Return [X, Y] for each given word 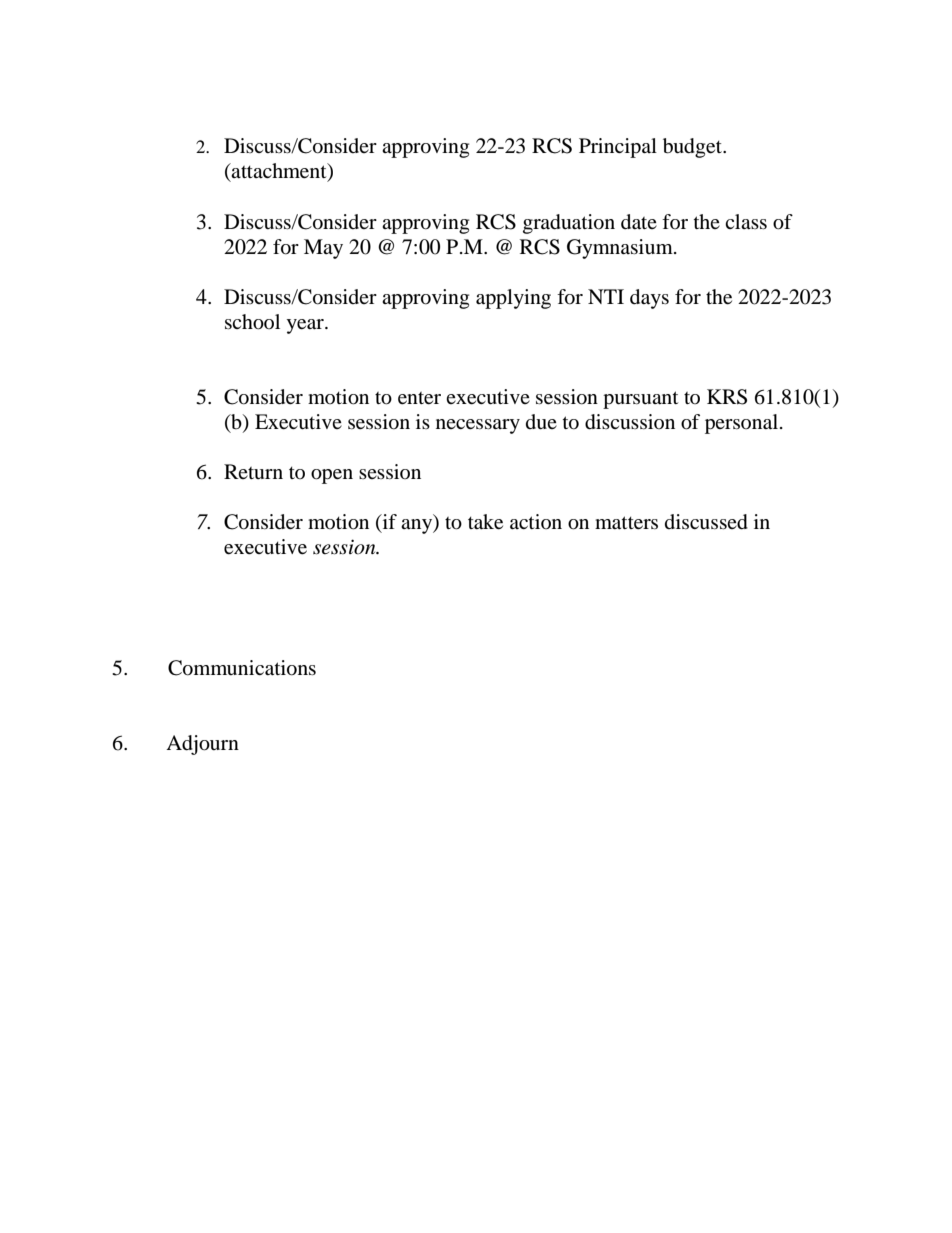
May [323, 249]
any [418, 526]
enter [419, 398]
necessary [478, 426]
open [332, 476]
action [536, 521]
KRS [727, 397]
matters [626, 523]
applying [513, 299]
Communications [242, 668]
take [485, 522]
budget [693, 148]
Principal [618, 148]
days [649, 299]
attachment [279, 172]
